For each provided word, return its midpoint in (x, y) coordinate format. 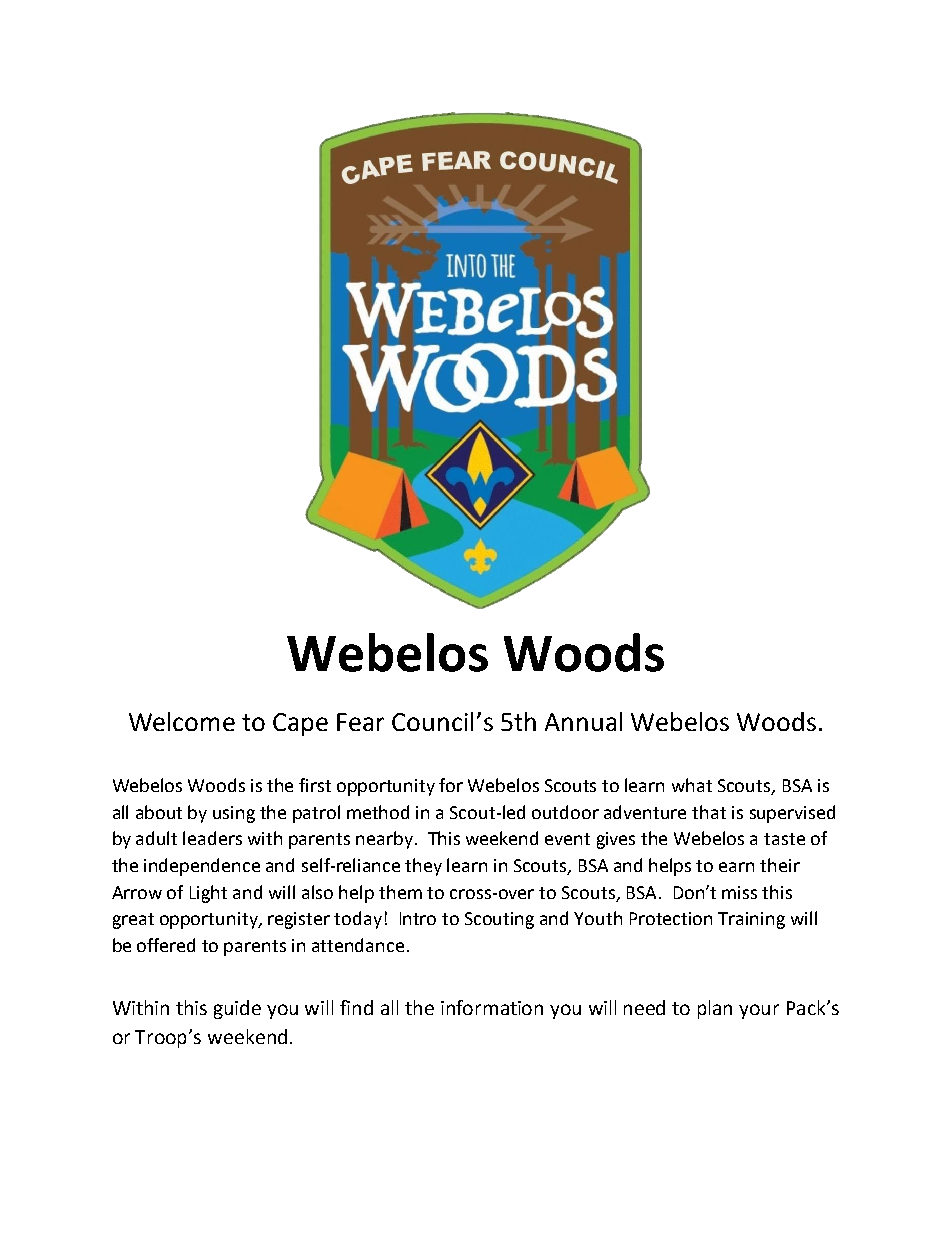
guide (237, 1009)
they (423, 867)
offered (166, 945)
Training (751, 920)
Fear (360, 722)
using (234, 814)
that (709, 812)
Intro (418, 918)
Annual (583, 721)
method (378, 812)
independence (202, 867)
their (780, 865)
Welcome (182, 721)
